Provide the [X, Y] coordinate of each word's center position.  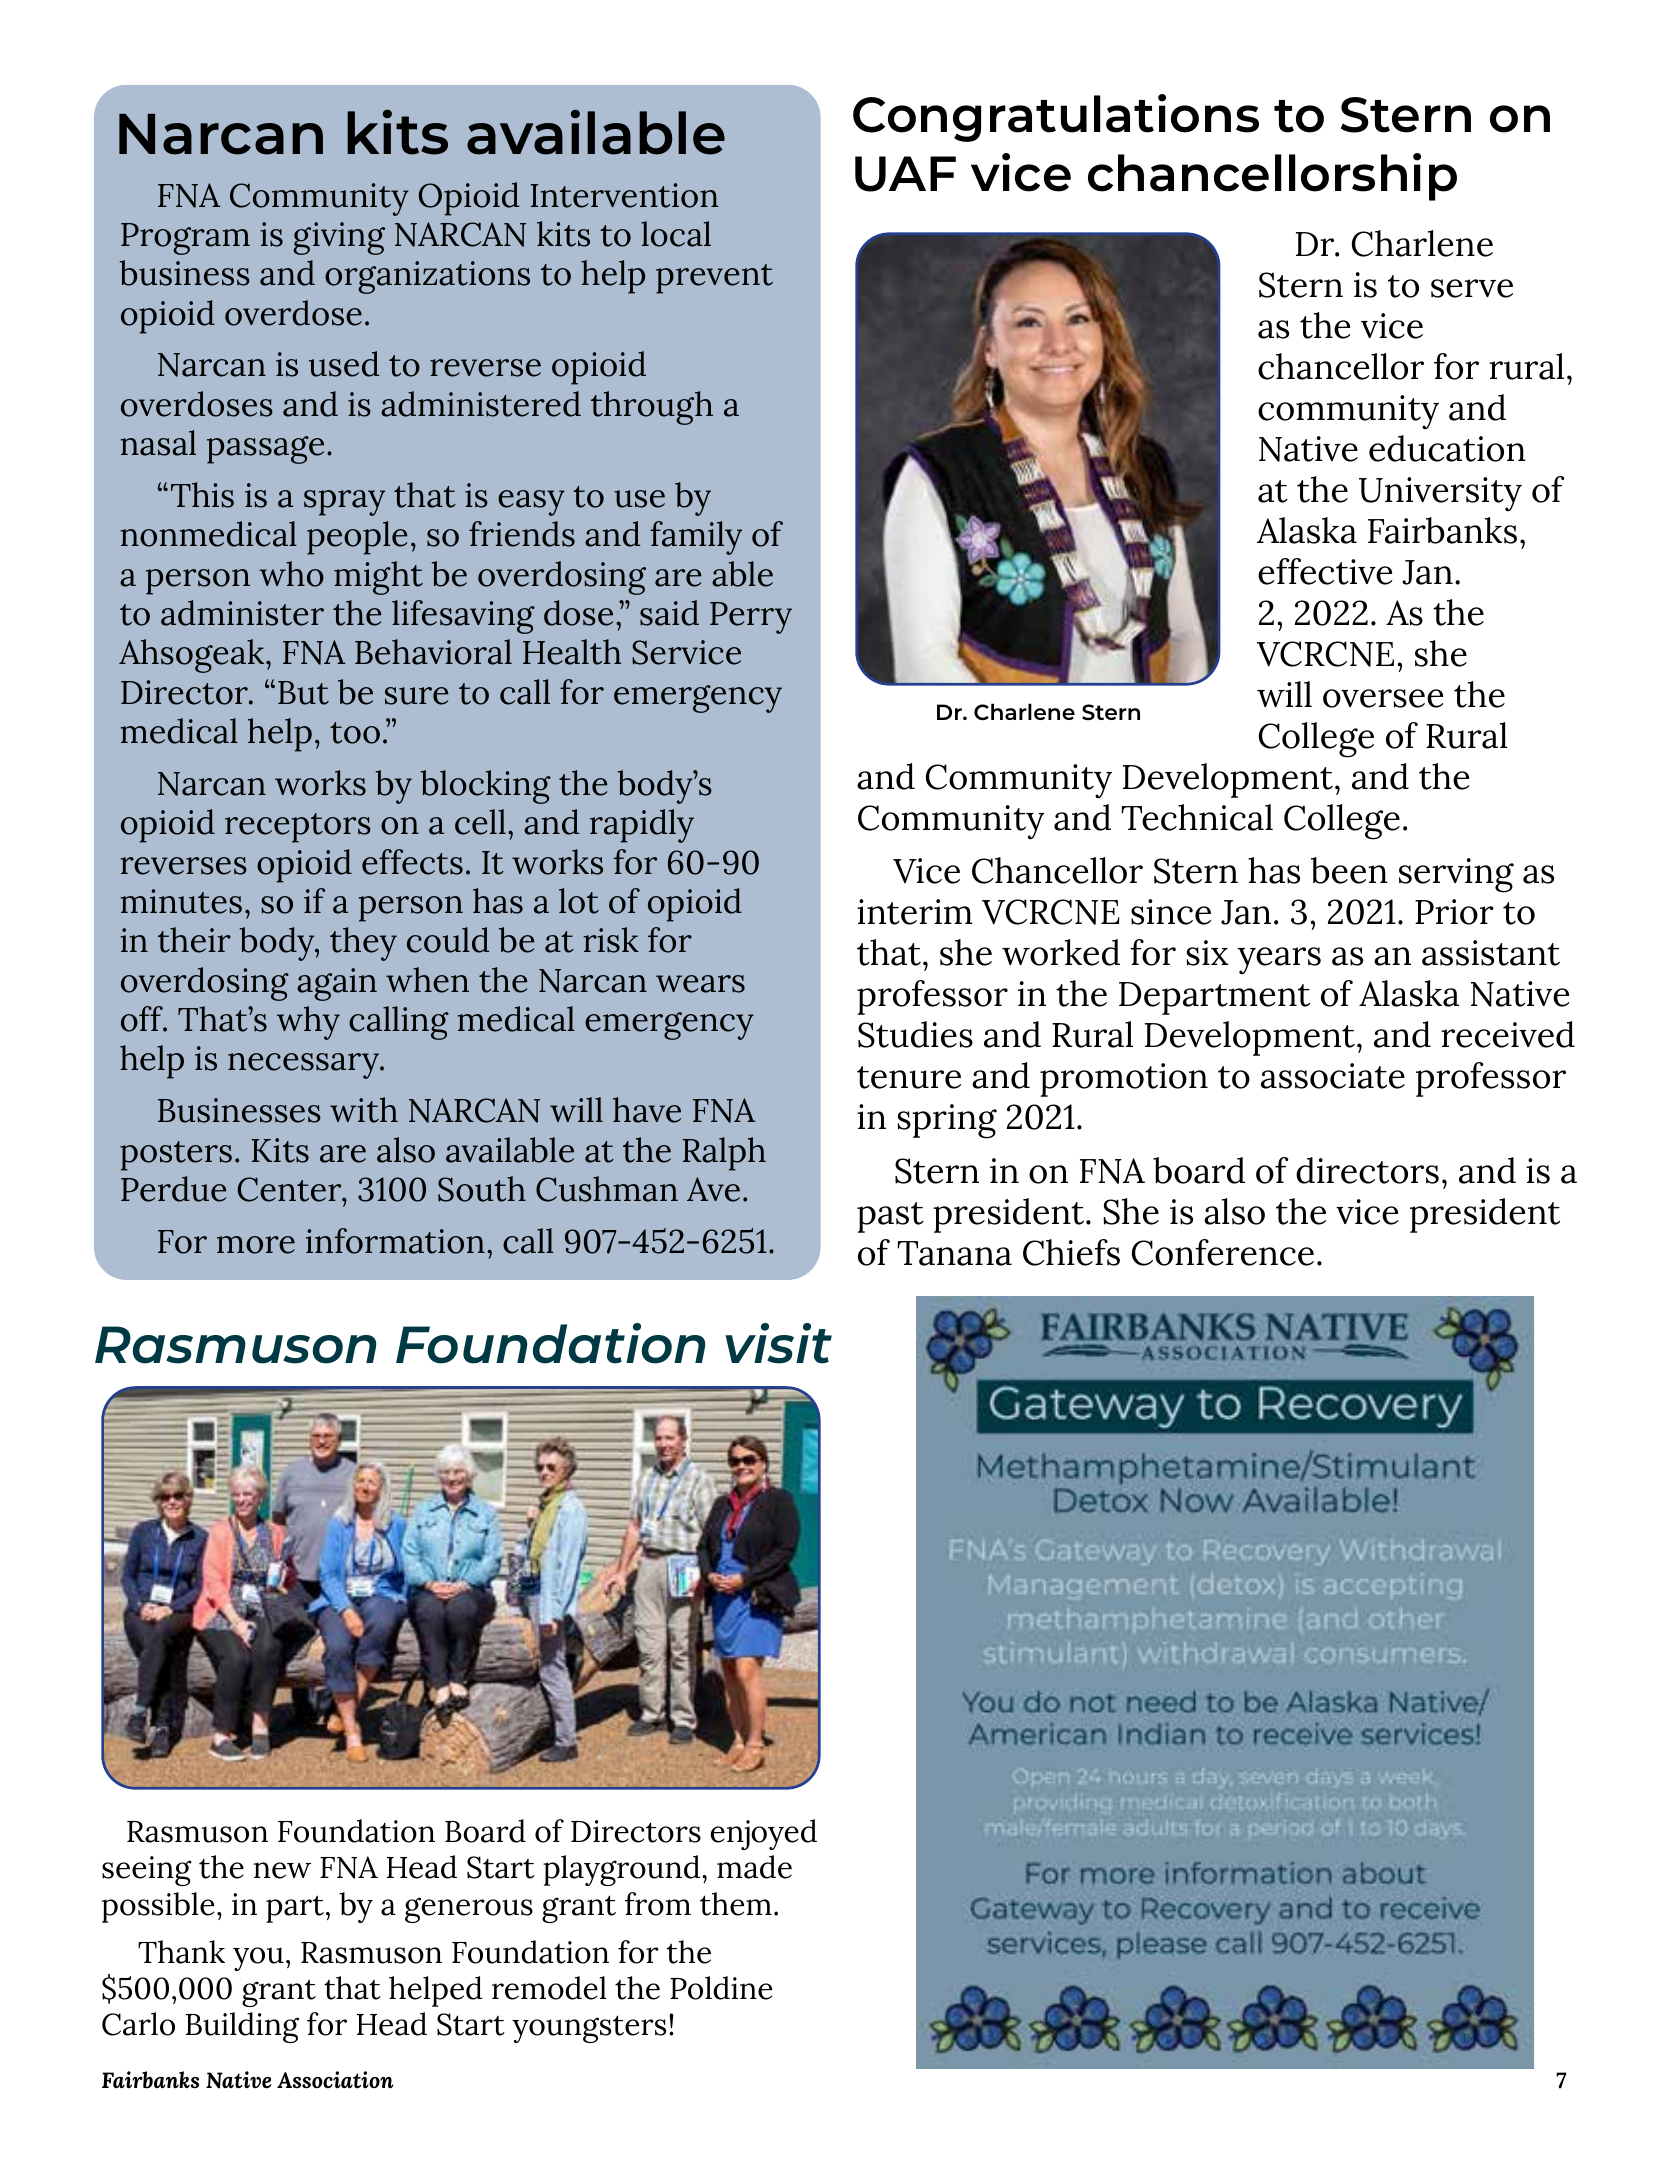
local [676, 234]
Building [242, 2027]
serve [1472, 288]
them [736, 1904]
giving [339, 238]
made [754, 1867]
